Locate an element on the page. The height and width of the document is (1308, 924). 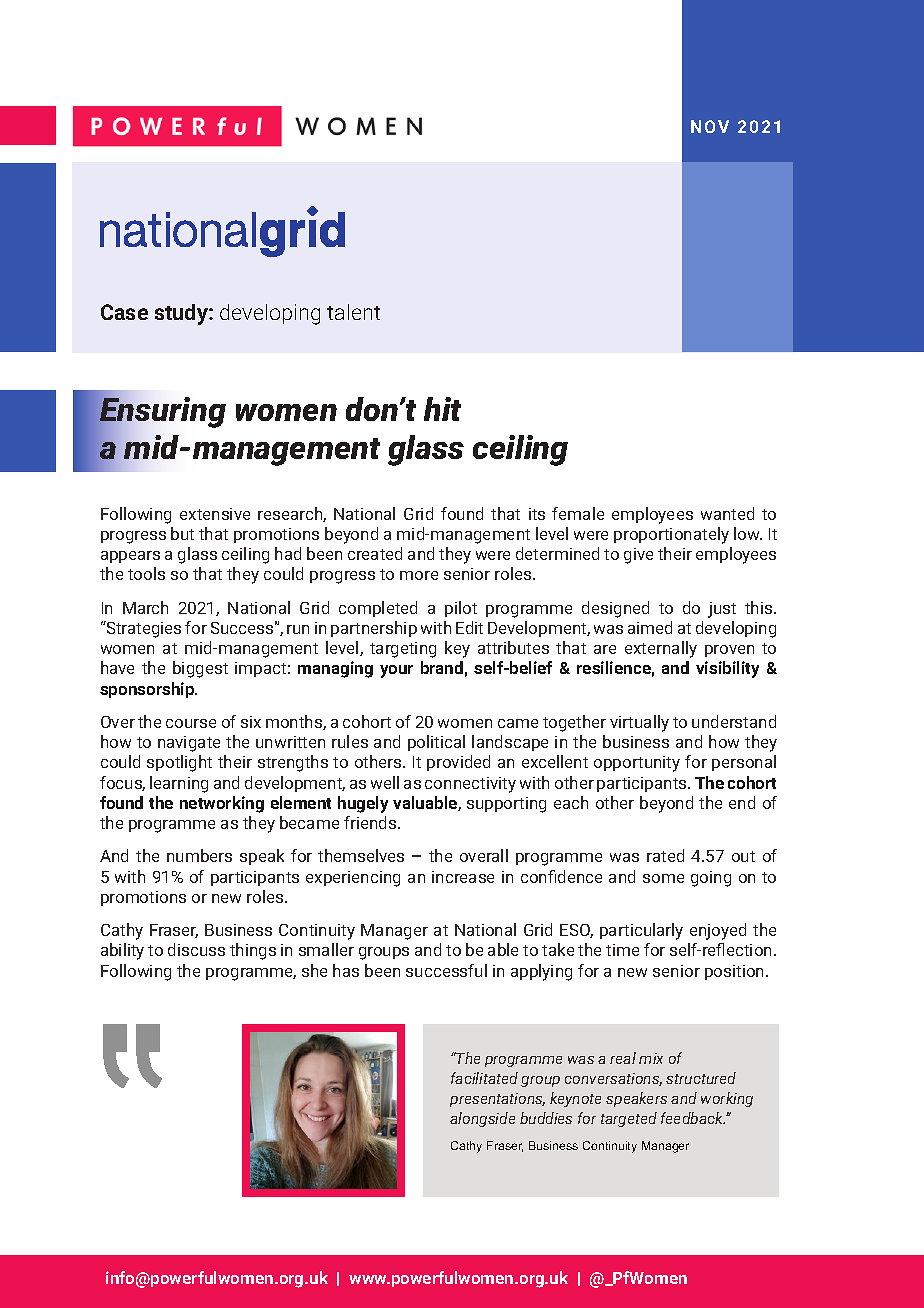
hit is located at coordinates (442, 409).
